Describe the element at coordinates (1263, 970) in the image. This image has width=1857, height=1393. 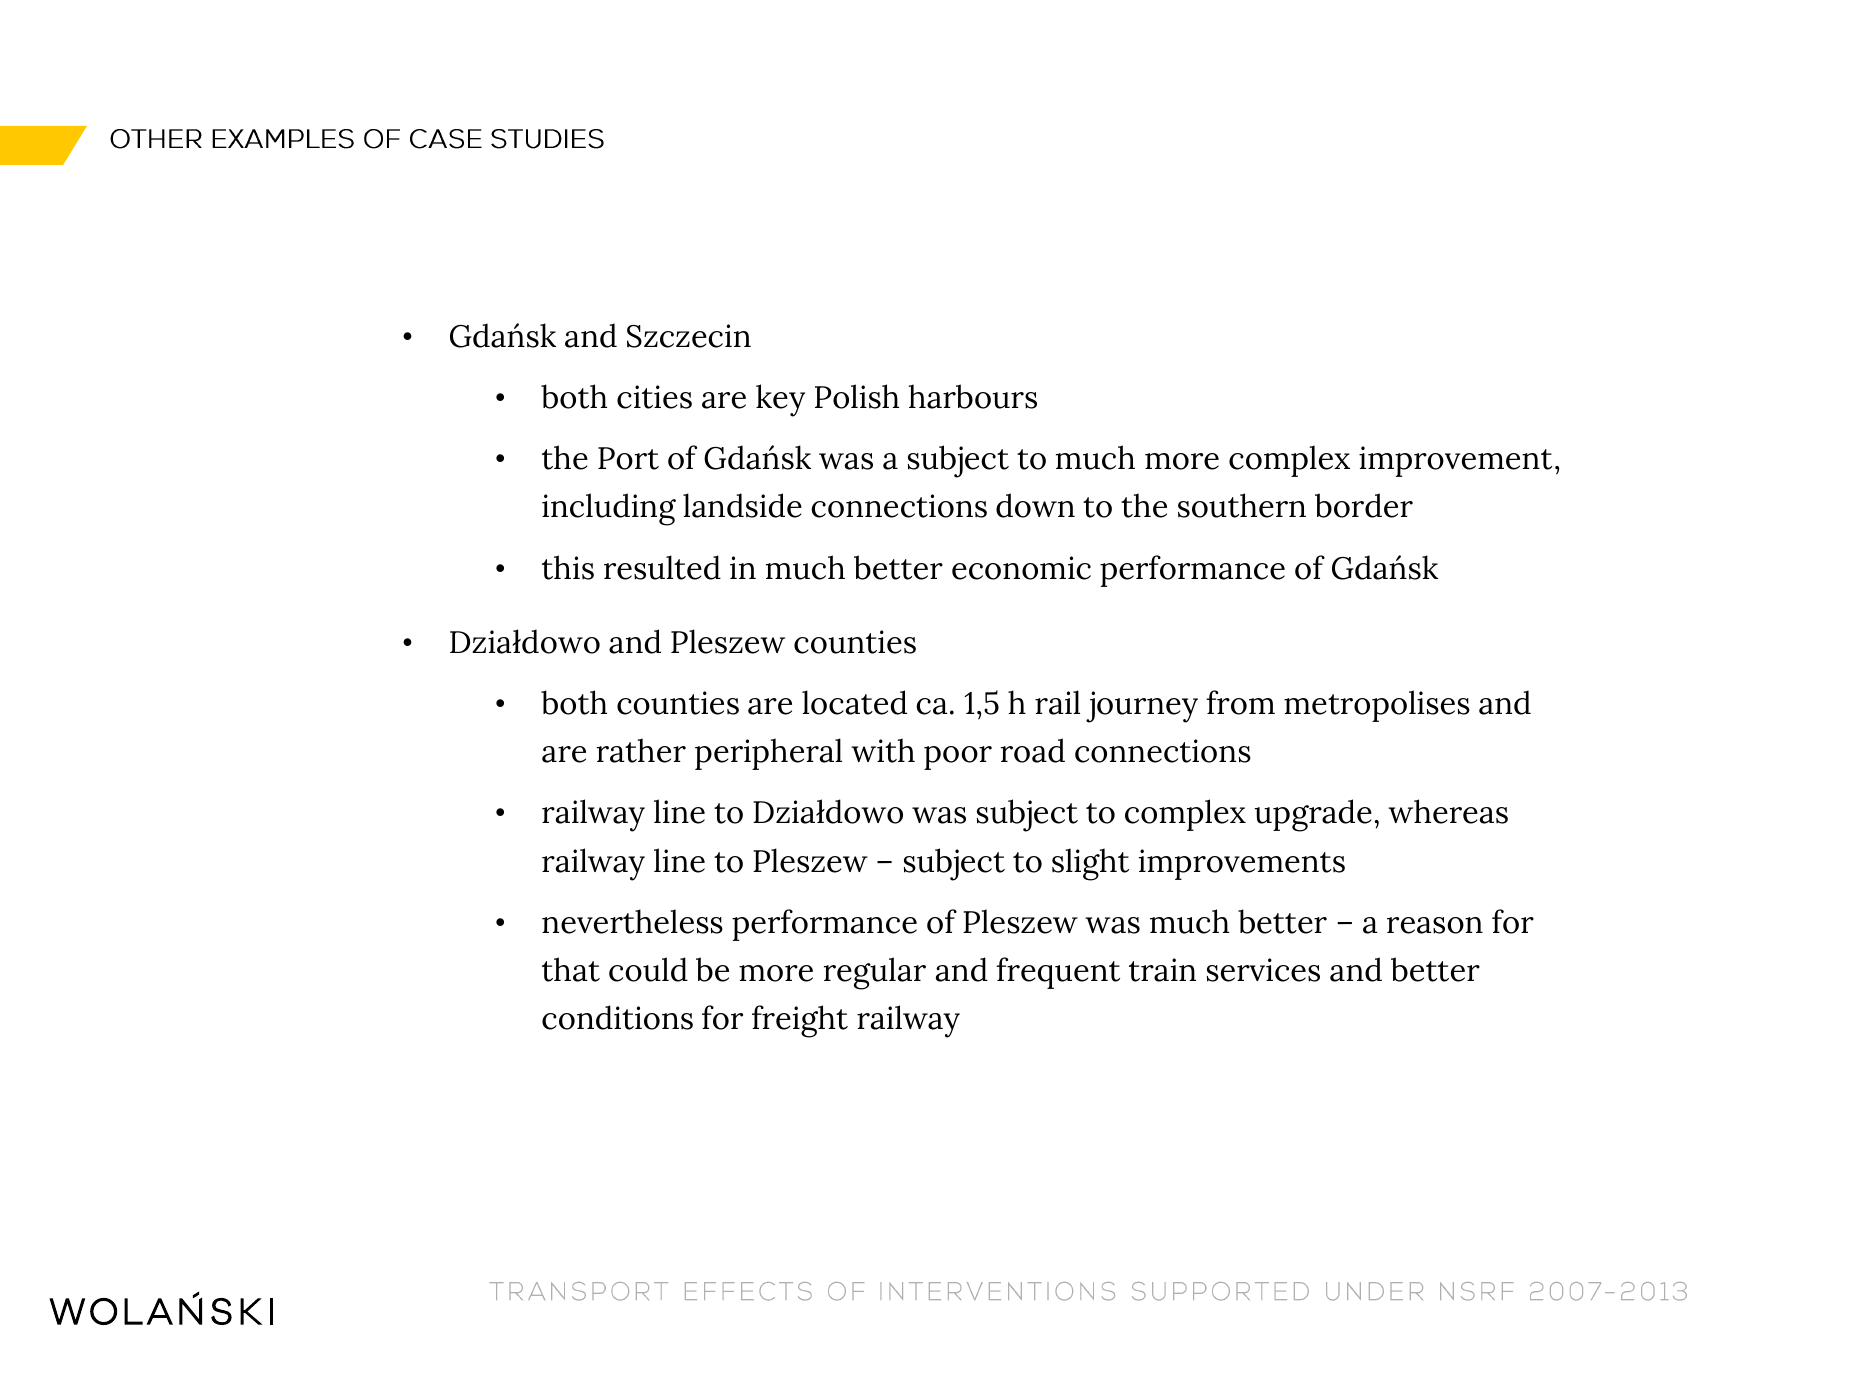
I see `services` at that location.
